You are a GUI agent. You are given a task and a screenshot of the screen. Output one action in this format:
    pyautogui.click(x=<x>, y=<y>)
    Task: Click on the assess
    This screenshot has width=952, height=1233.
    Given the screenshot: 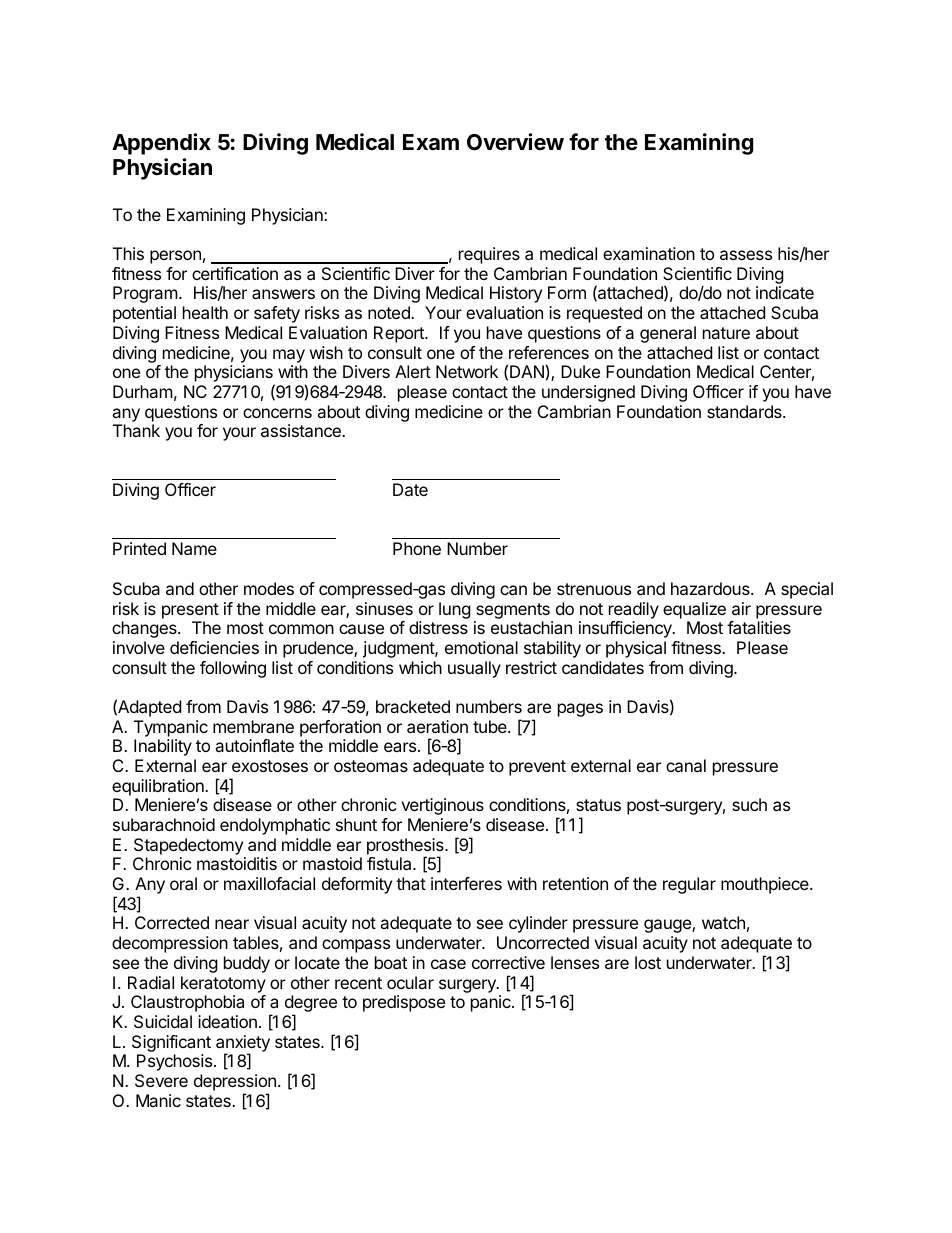 What is the action you would take?
    pyautogui.click(x=746, y=255)
